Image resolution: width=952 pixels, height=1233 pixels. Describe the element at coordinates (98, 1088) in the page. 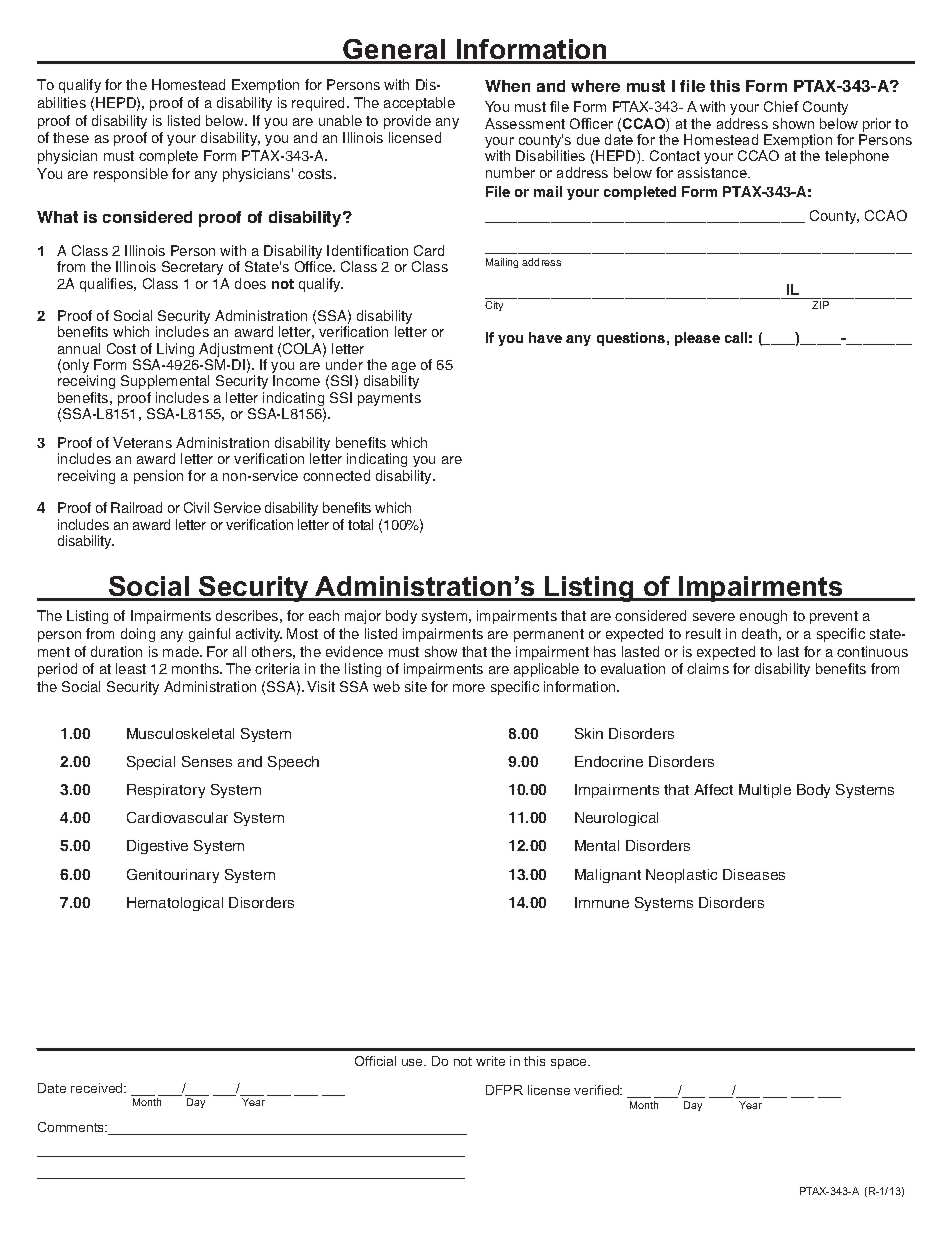

I see `received` at that location.
